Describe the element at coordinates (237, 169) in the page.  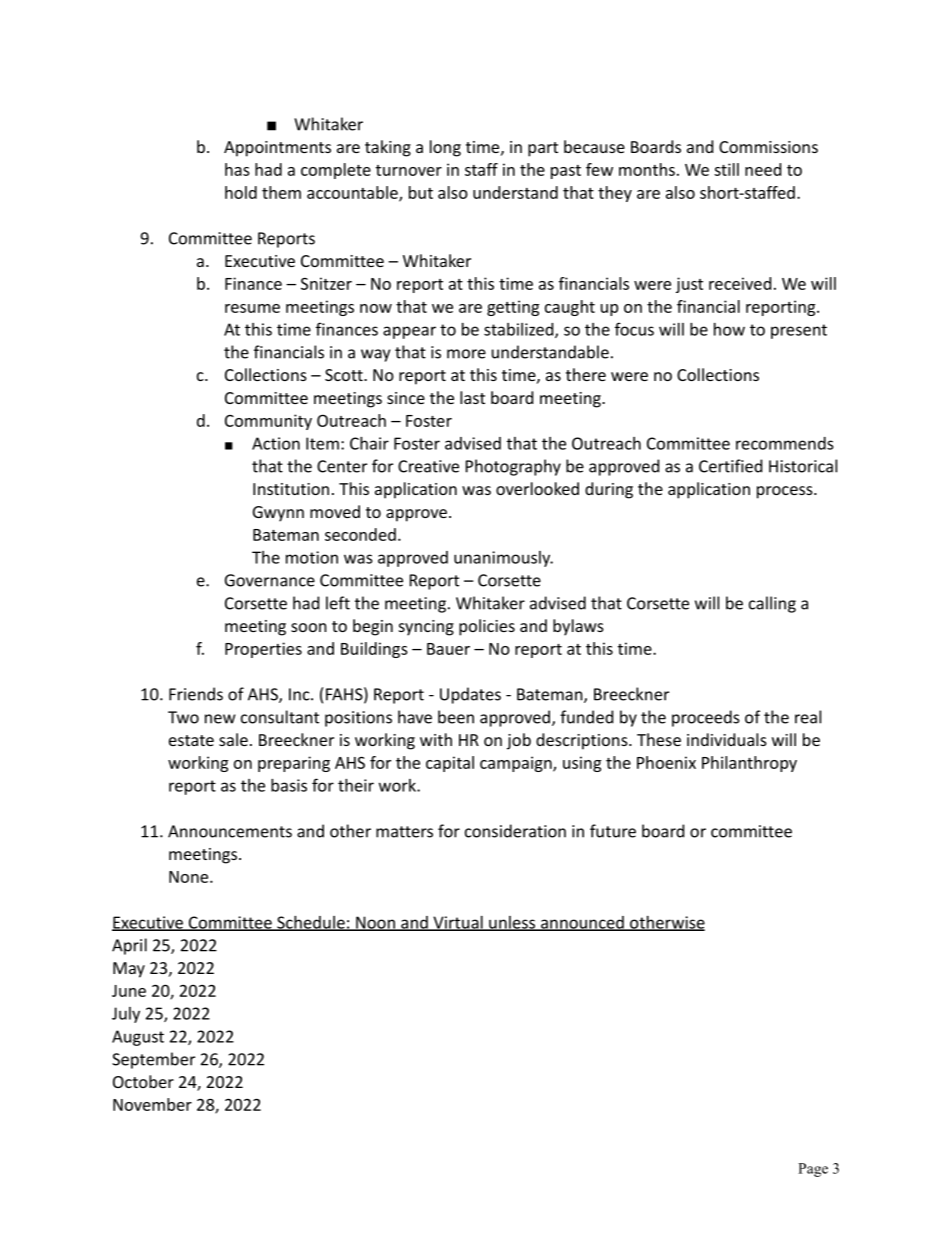
I see `has` at that location.
